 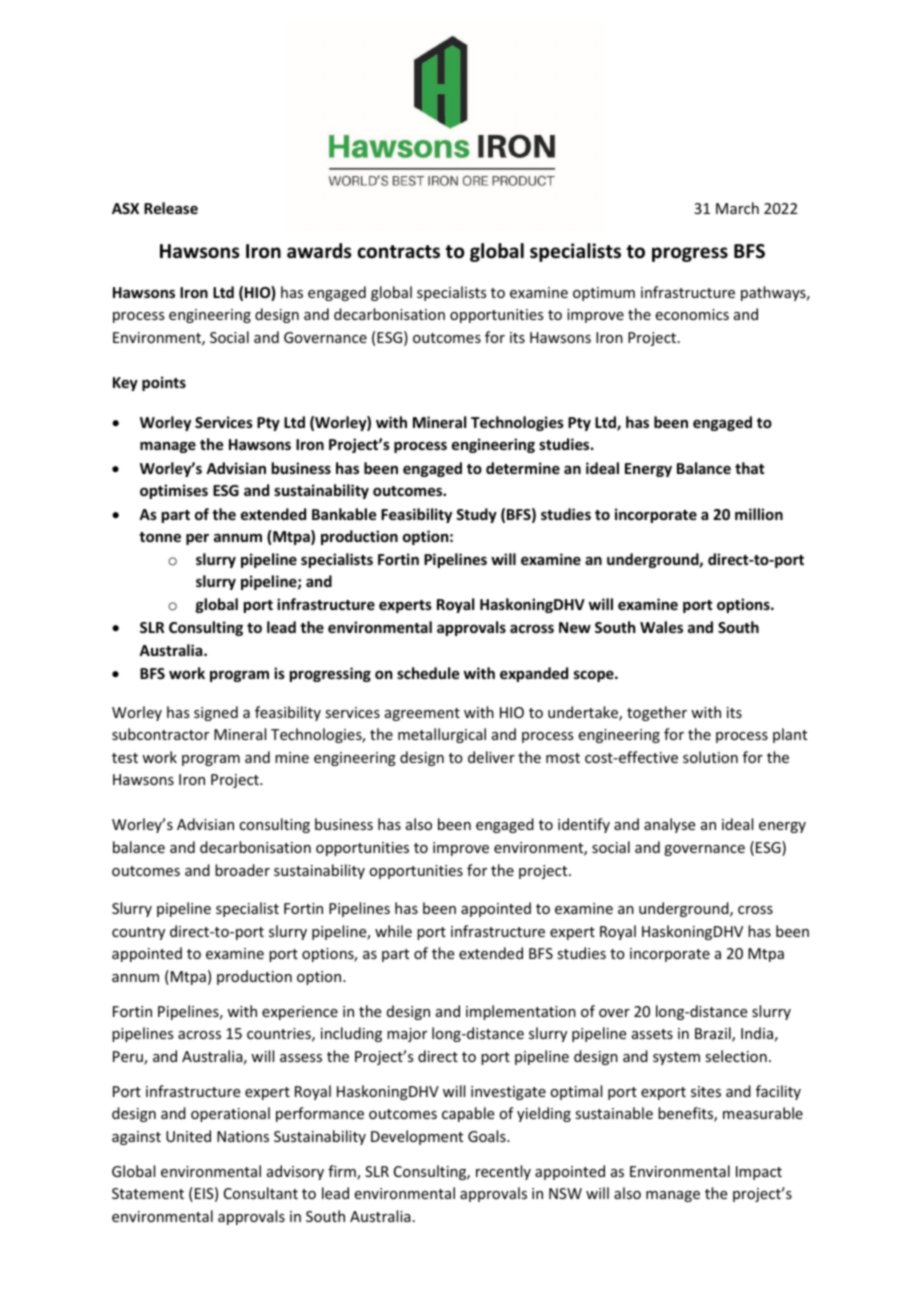 What do you see at coordinates (428, 673) in the image?
I see `schedule` at bounding box center [428, 673].
